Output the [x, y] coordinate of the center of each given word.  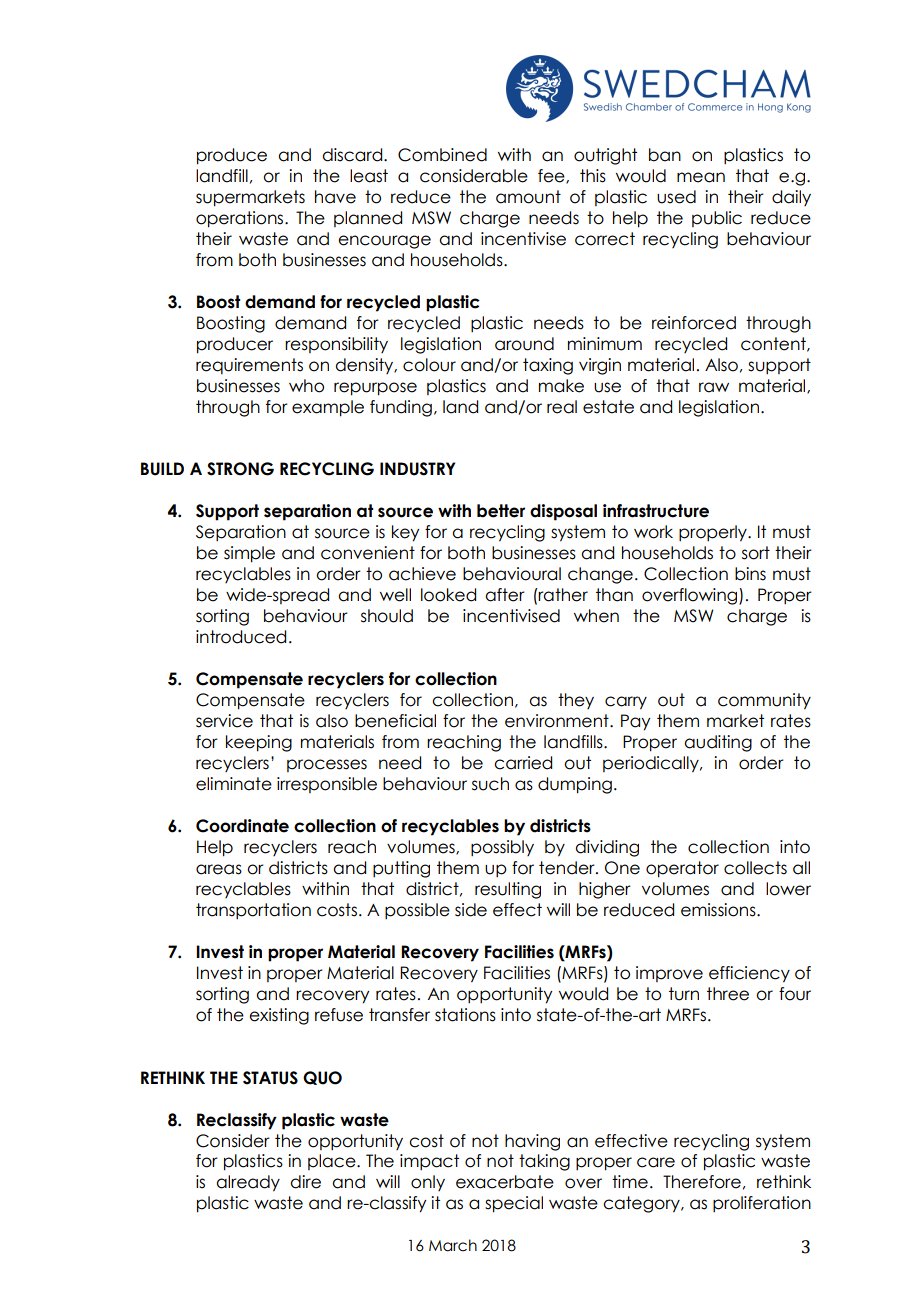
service [224, 721]
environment [558, 721]
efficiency [749, 974]
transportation [253, 911]
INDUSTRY [417, 469]
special [514, 1204]
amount [528, 197]
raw [714, 387]
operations [241, 219]
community [764, 701]
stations [465, 1015]
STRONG [240, 469]
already [248, 1183]
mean [701, 177]
